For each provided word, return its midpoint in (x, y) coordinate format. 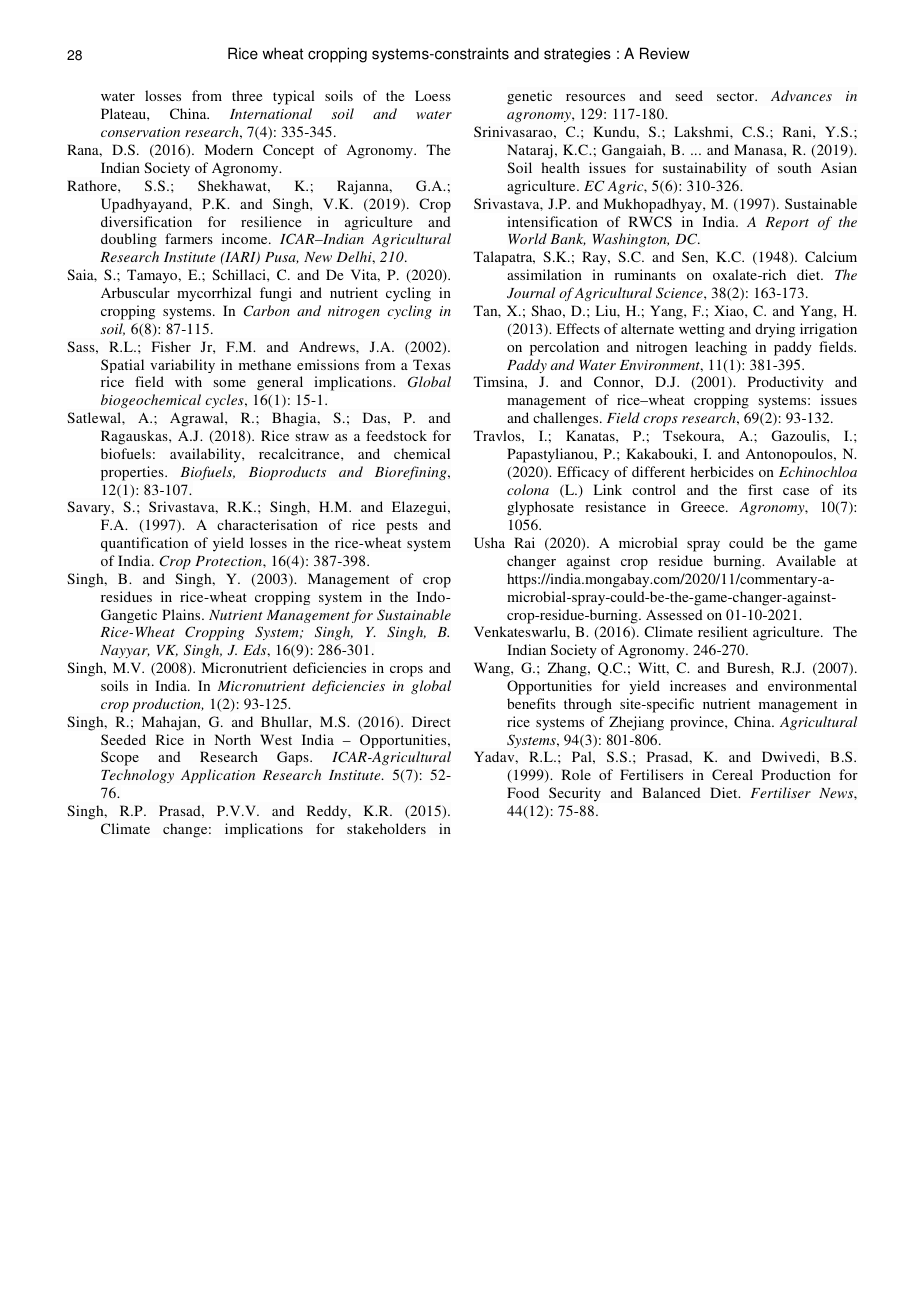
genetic (529, 97)
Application (218, 776)
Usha (489, 542)
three (247, 95)
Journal (531, 293)
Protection (229, 561)
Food (523, 792)
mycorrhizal (214, 294)
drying (775, 330)
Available (806, 560)
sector (737, 96)
